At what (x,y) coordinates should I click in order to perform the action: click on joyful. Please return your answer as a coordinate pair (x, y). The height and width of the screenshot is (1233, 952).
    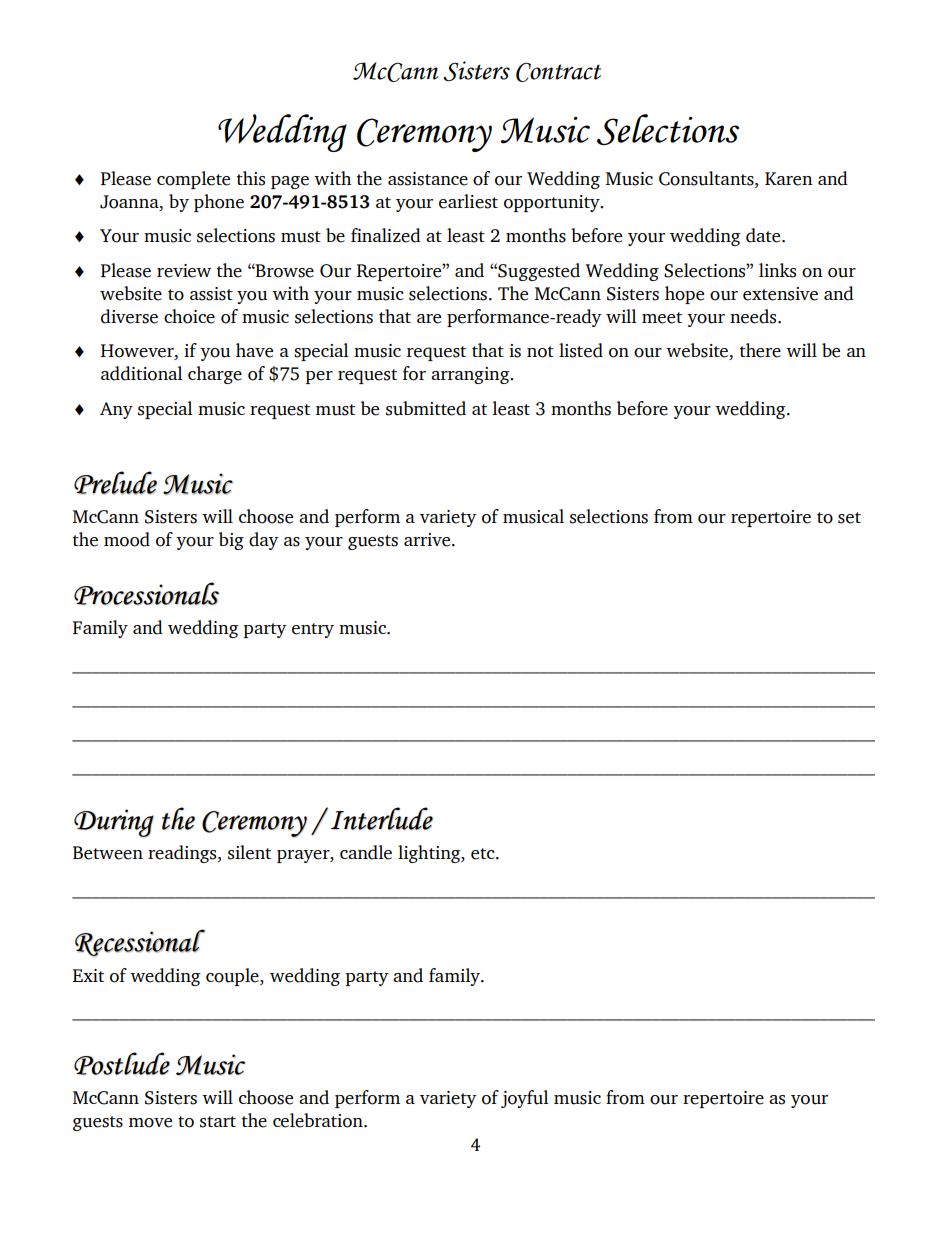
    Looking at the image, I should click on (525, 1099).
